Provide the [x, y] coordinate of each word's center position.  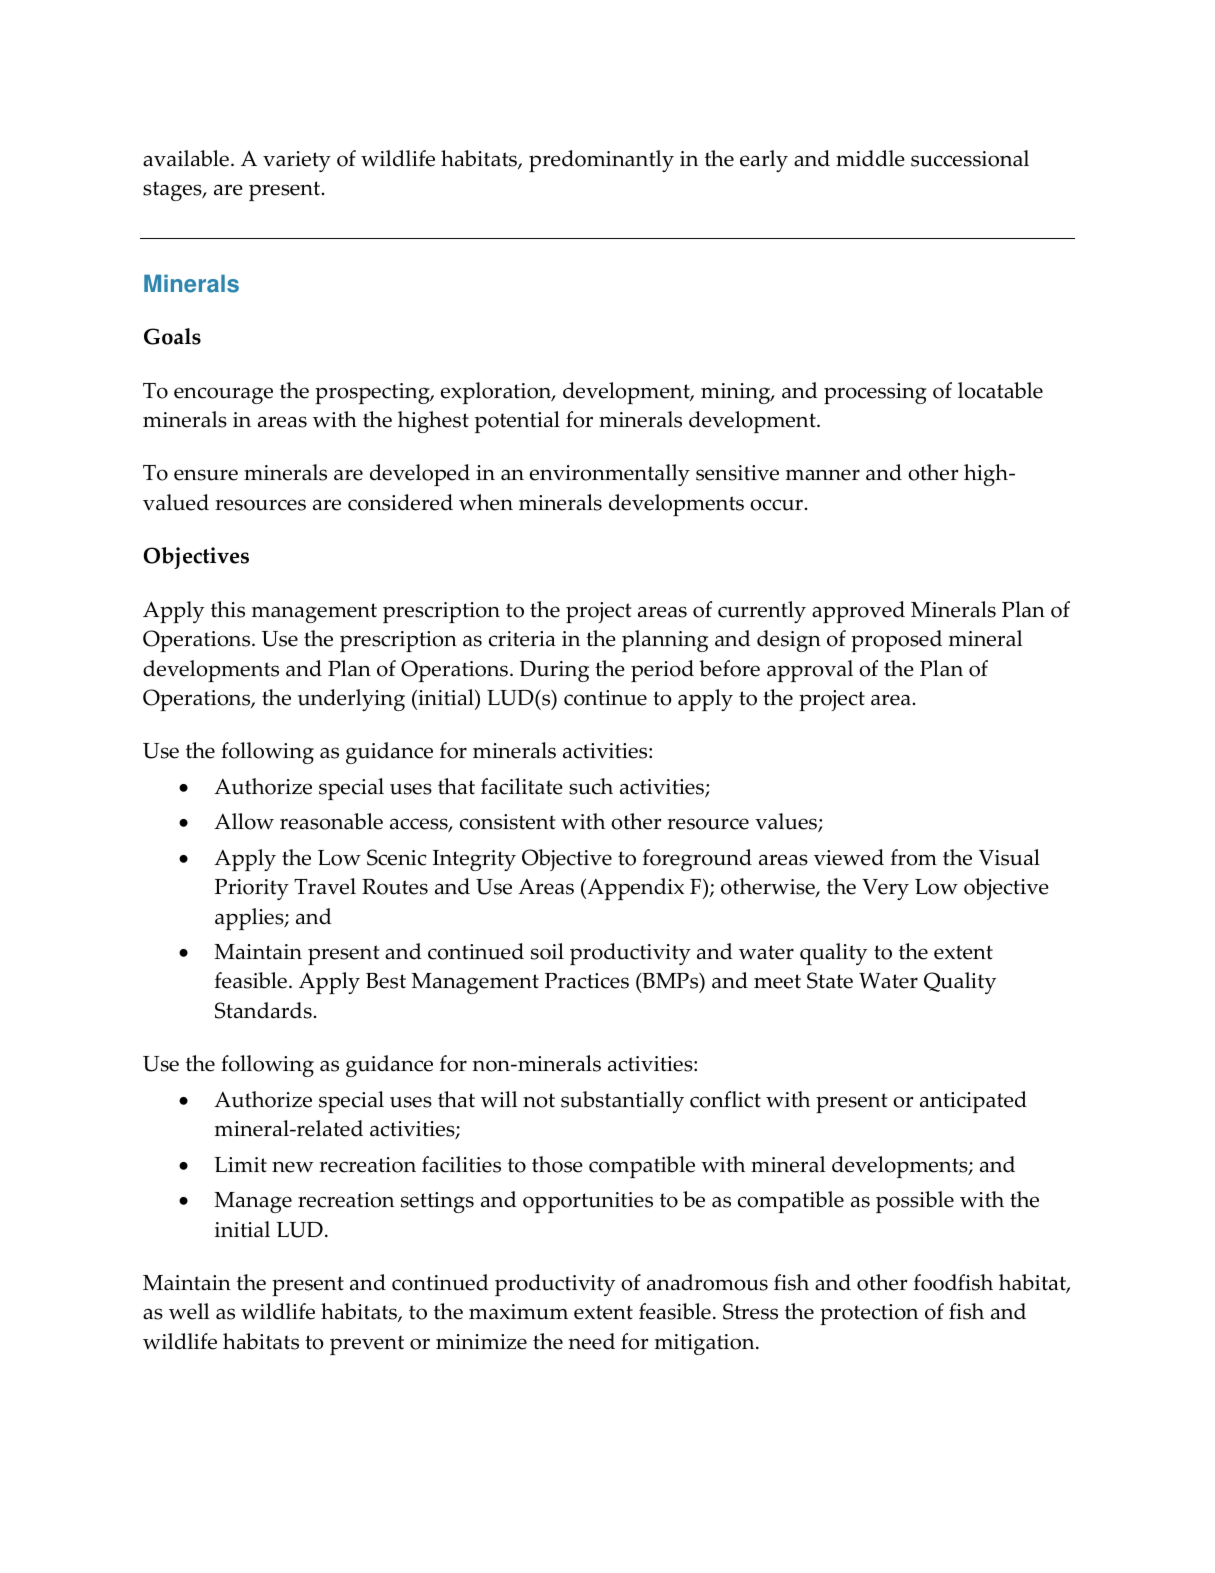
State [830, 980]
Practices [587, 981]
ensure [206, 475]
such [591, 786]
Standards [263, 1010]
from [914, 857]
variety [297, 161]
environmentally [610, 475]
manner [823, 475]
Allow [244, 821]
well [189, 1311]
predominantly [601, 161]
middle [870, 158]
